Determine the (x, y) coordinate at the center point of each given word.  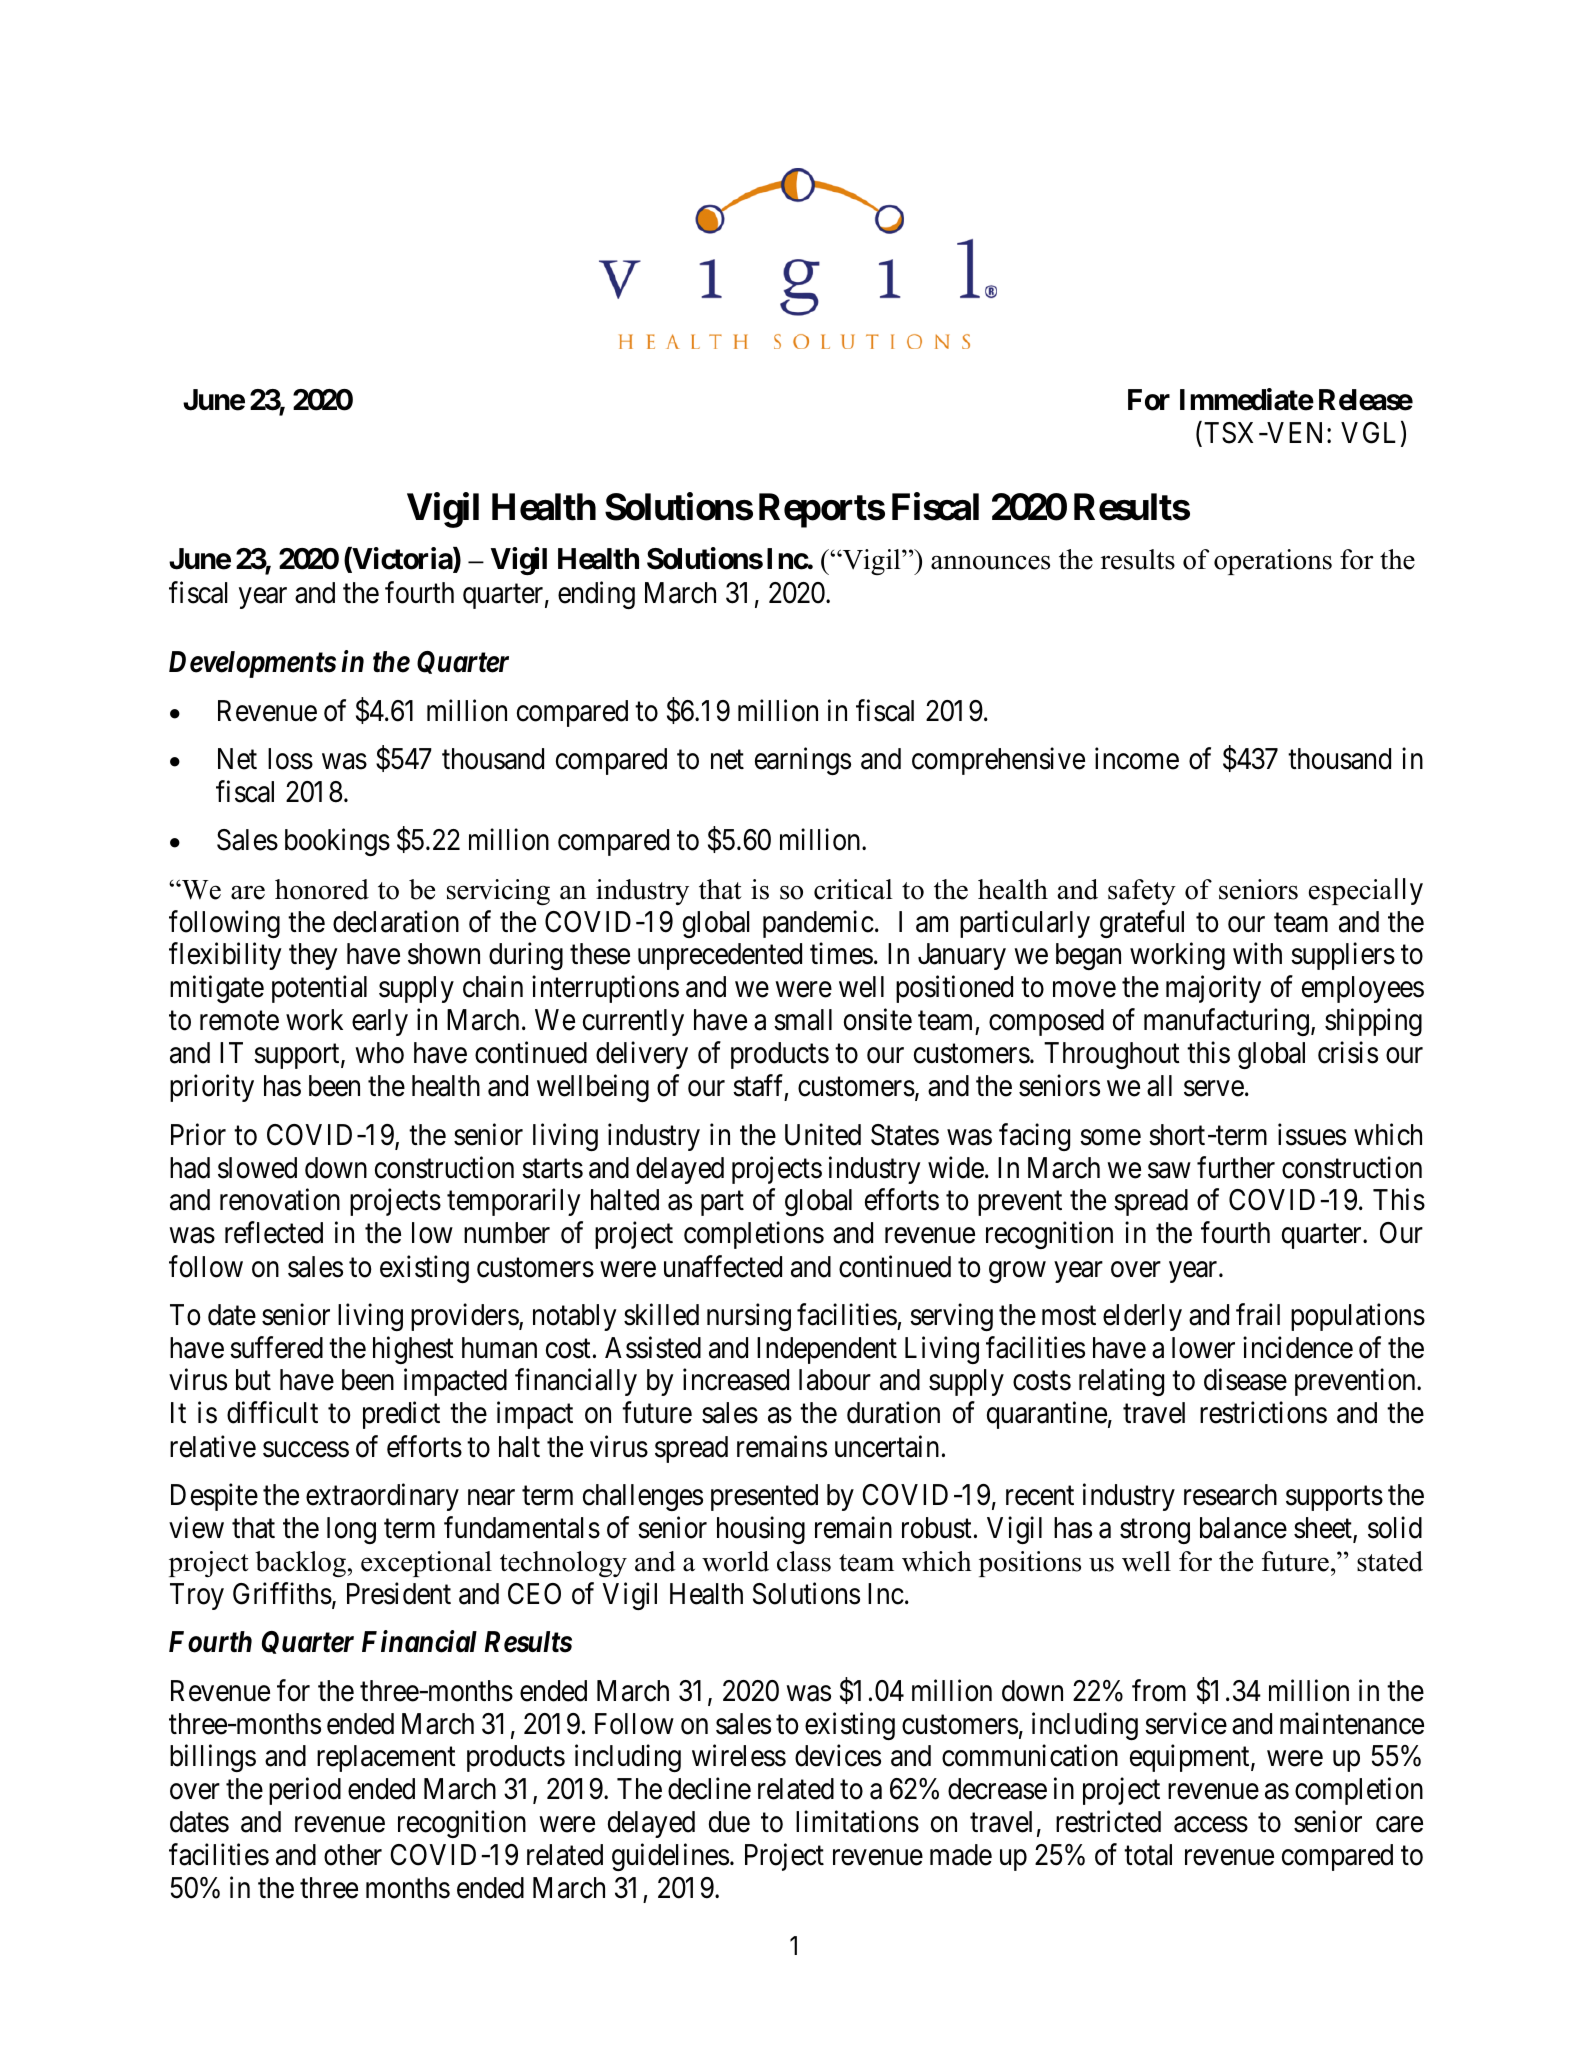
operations (1273, 562)
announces (990, 562)
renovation (280, 1200)
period (305, 1791)
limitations (857, 1822)
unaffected (723, 1266)
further (1236, 1167)
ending (596, 595)
